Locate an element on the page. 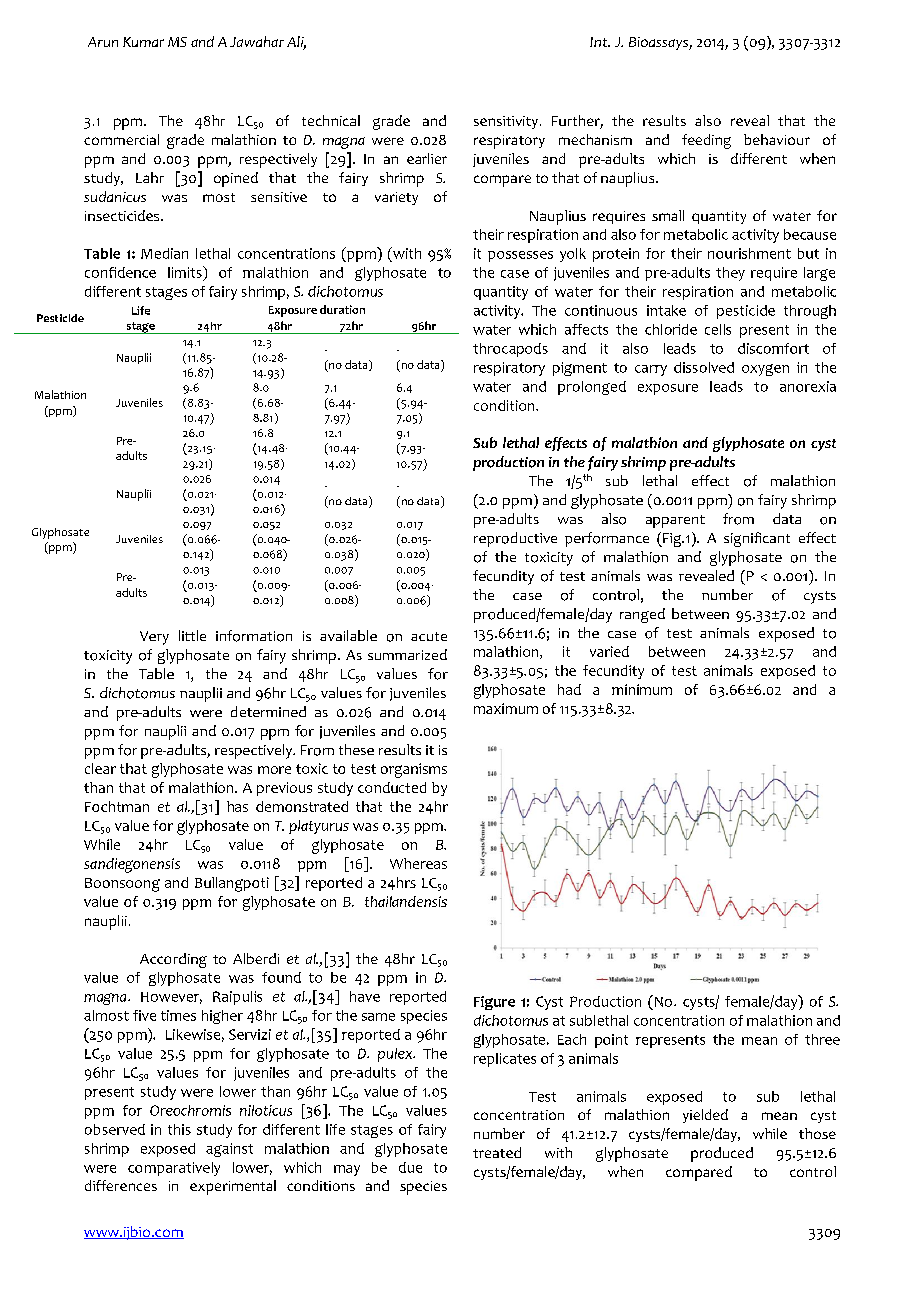 This page has height=1308, width=924. oxygen is located at coordinates (765, 370).
